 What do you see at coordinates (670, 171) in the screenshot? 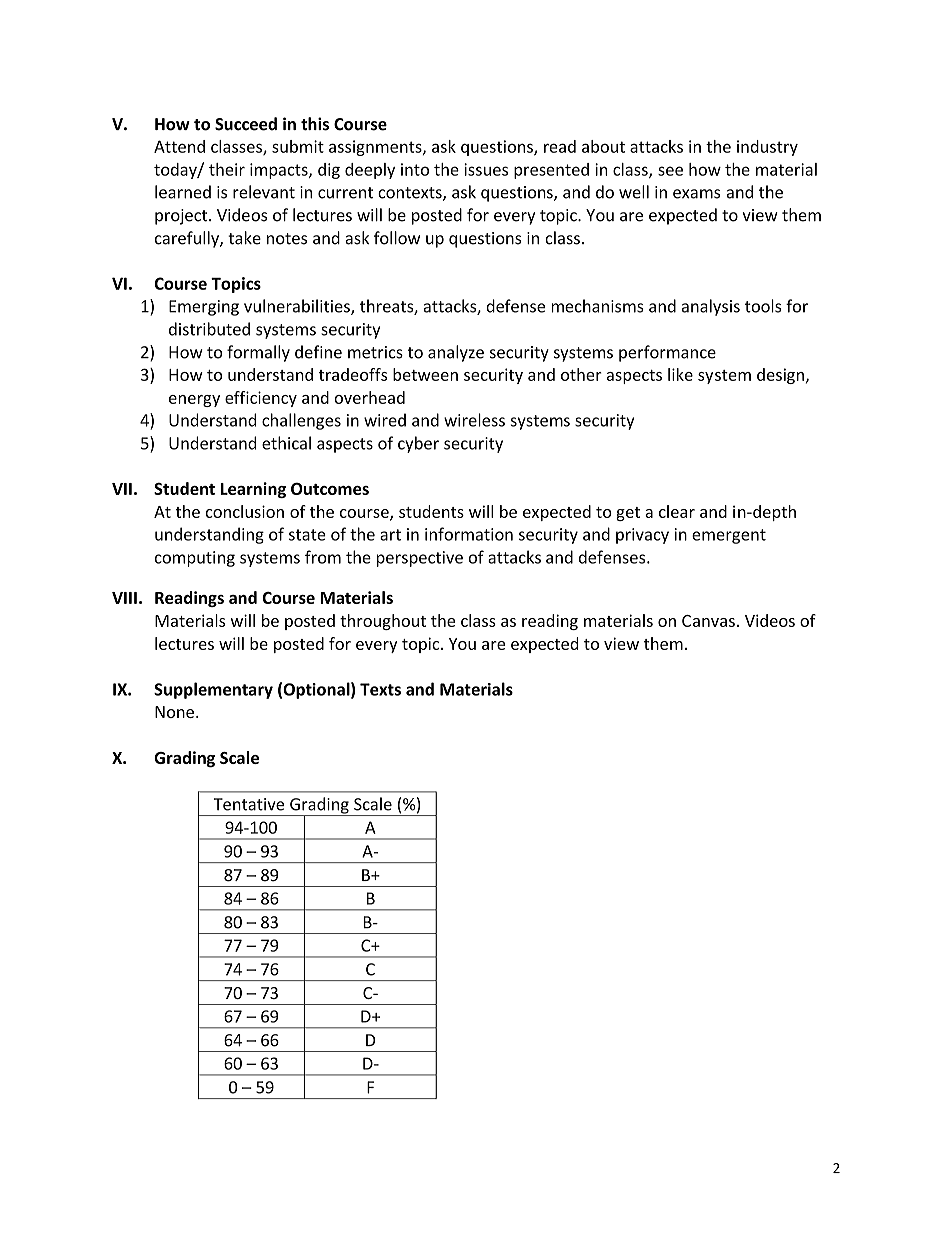
I see `see` at bounding box center [670, 171].
